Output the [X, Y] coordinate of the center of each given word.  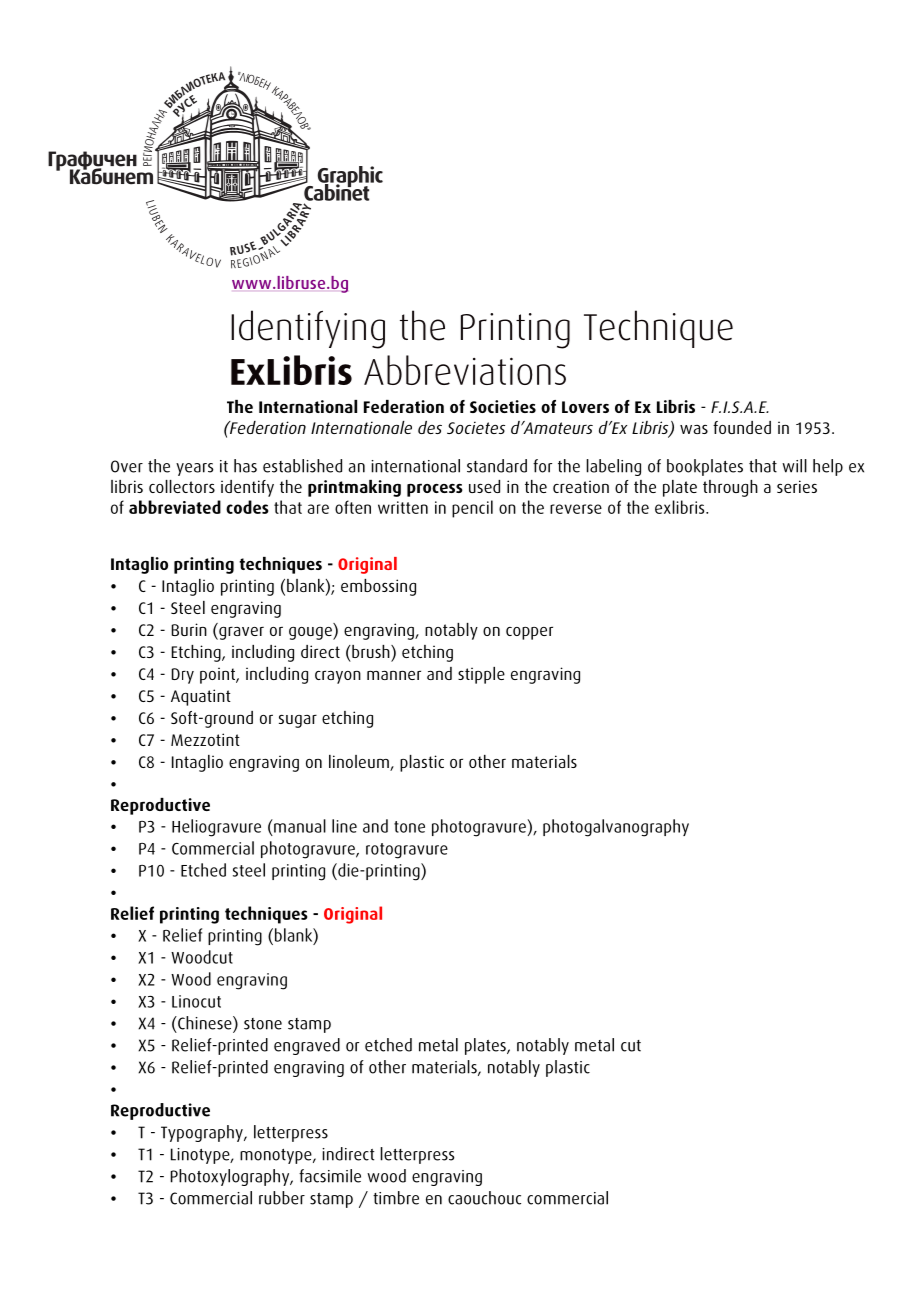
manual [299, 826]
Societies [503, 406]
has [245, 466]
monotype [277, 1156]
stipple [481, 675]
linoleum [360, 763]
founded [742, 427]
